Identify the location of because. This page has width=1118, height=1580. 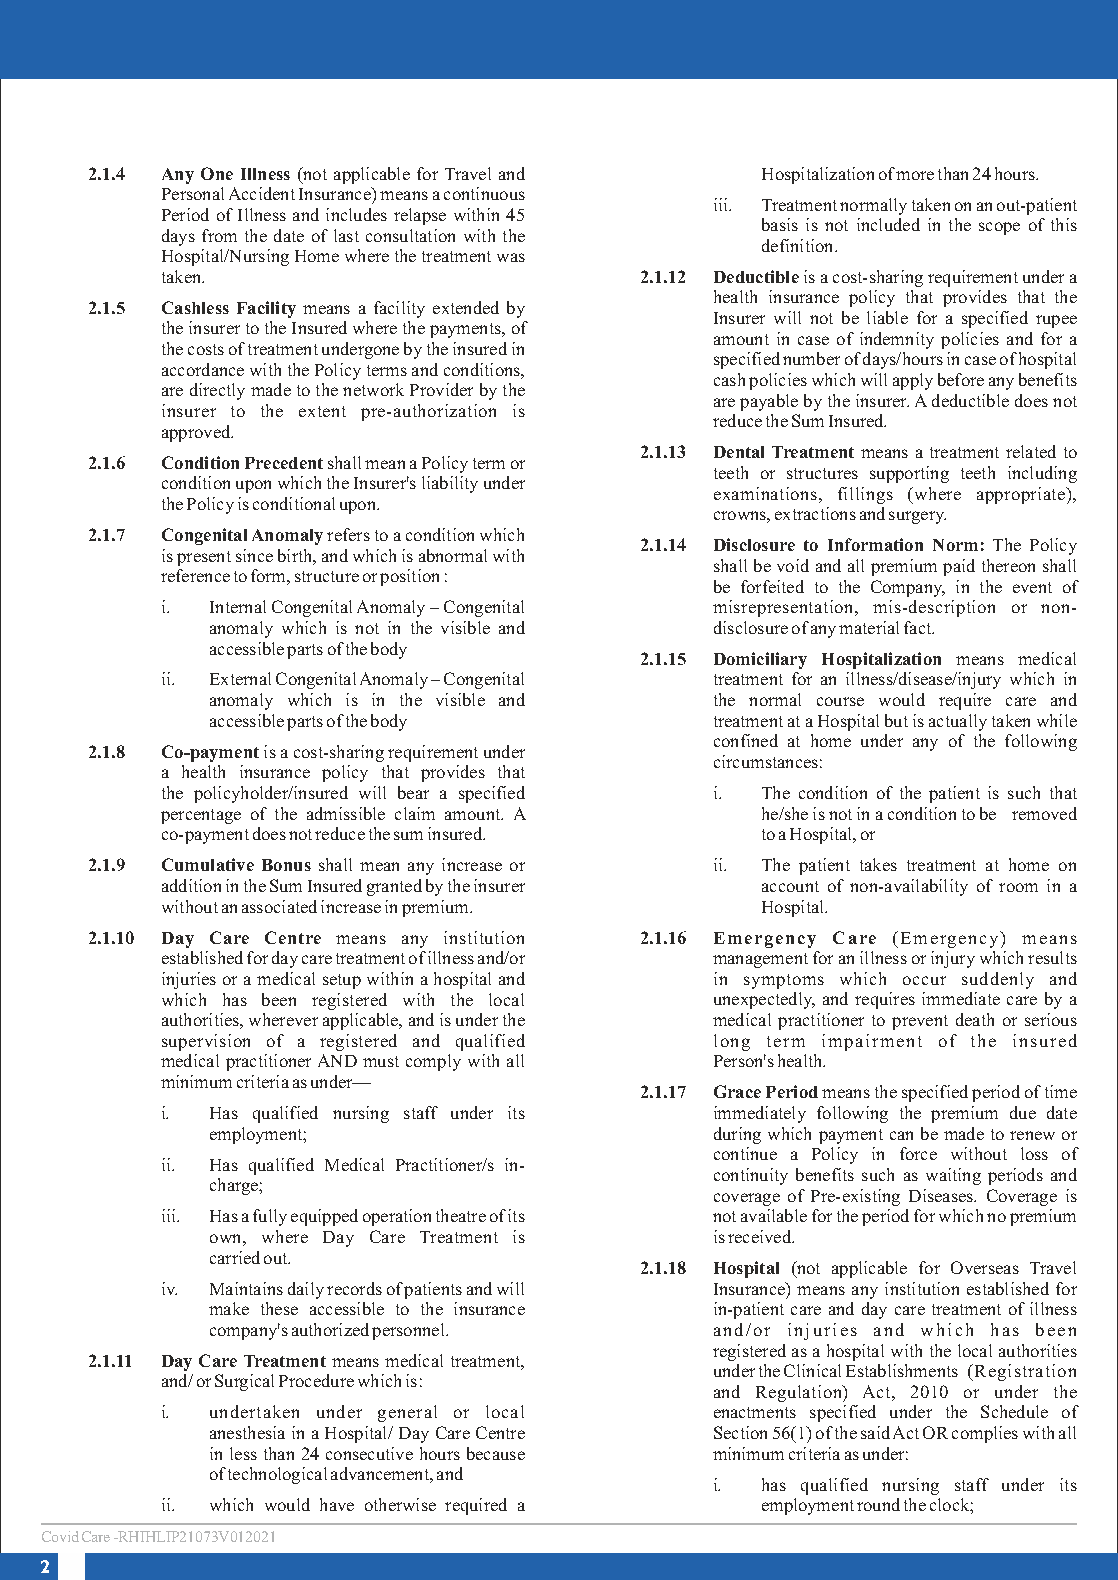
(496, 1453).
